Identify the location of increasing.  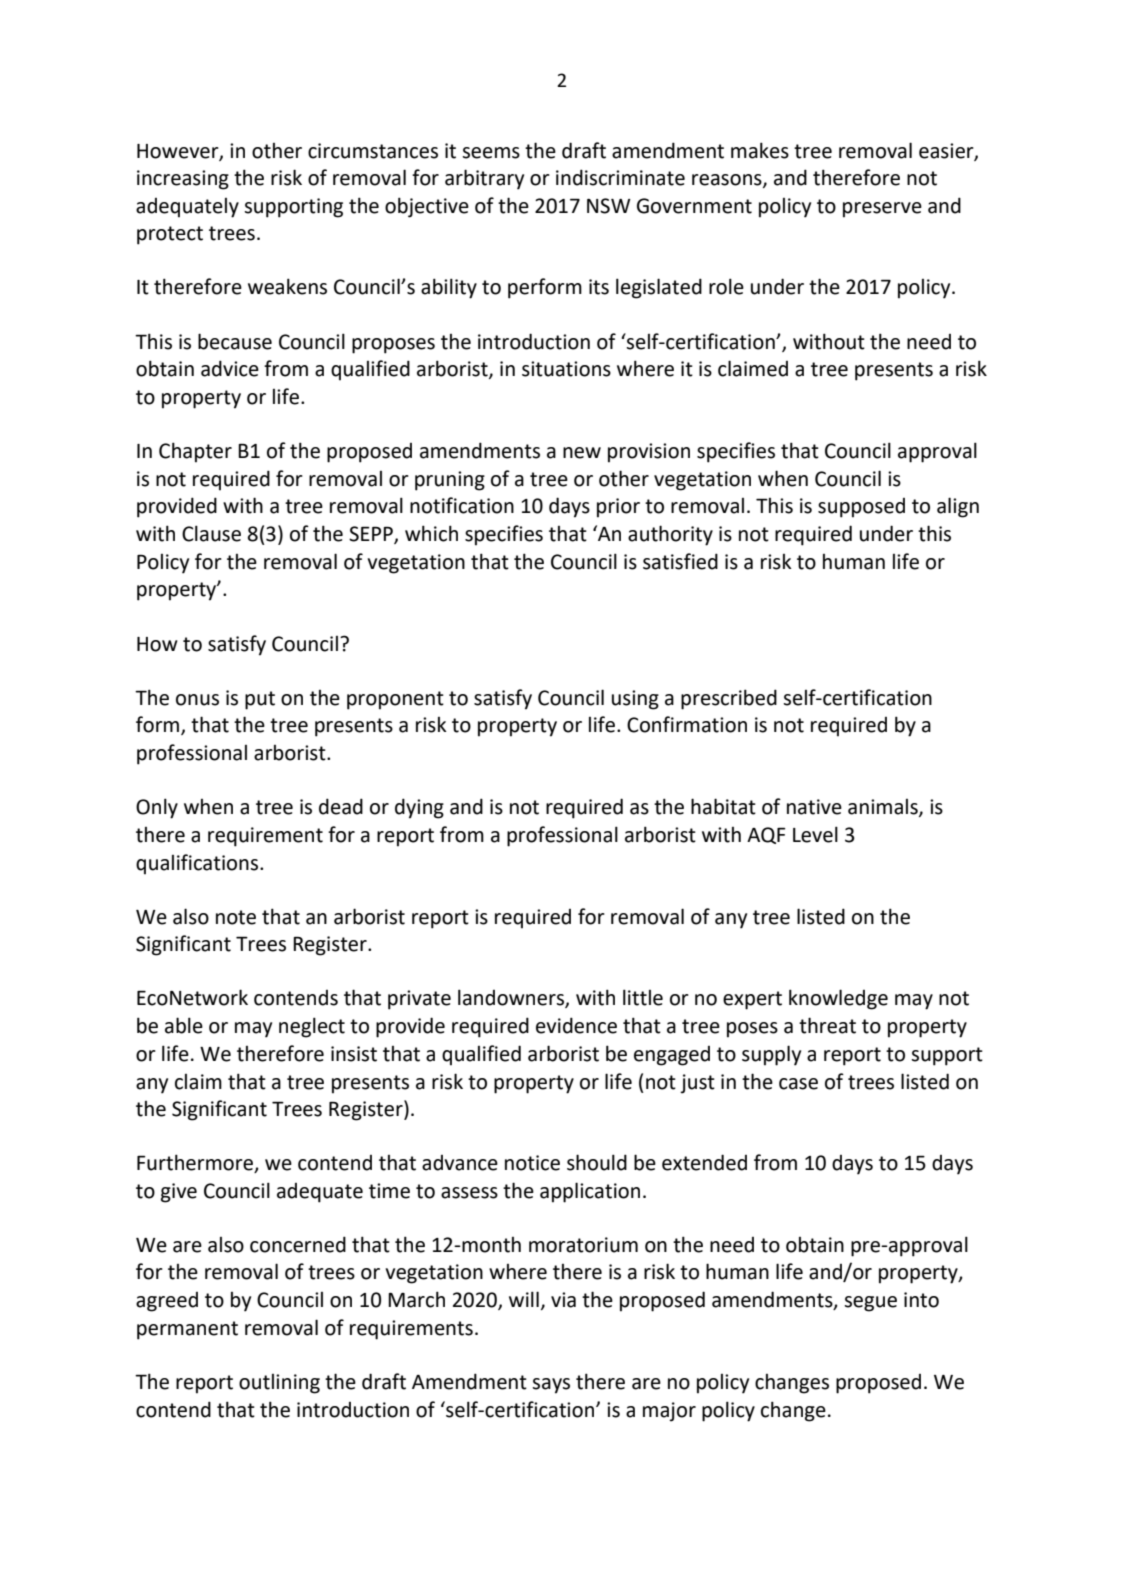
(183, 180).
